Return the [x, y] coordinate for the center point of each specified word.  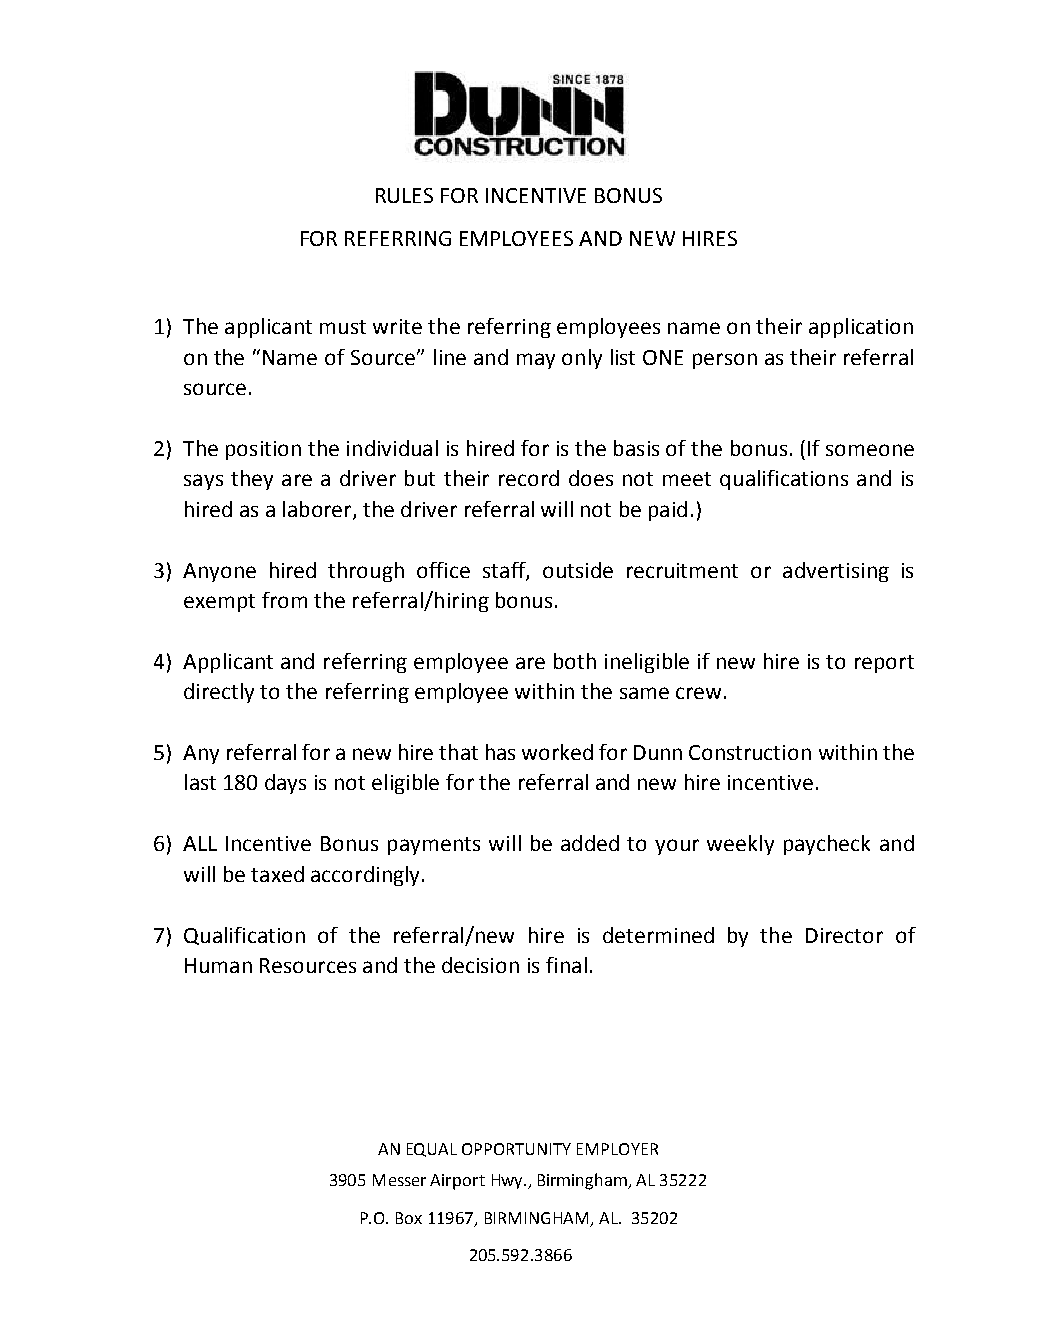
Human [218, 965]
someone [870, 450]
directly [219, 693]
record [529, 478]
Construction [750, 752]
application [861, 328]
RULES [404, 195]
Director [844, 935]
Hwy [508, 1181]
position [263, 450]
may [536, 361]
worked [557, 752]
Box [409, 1218]
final [566, 965]
